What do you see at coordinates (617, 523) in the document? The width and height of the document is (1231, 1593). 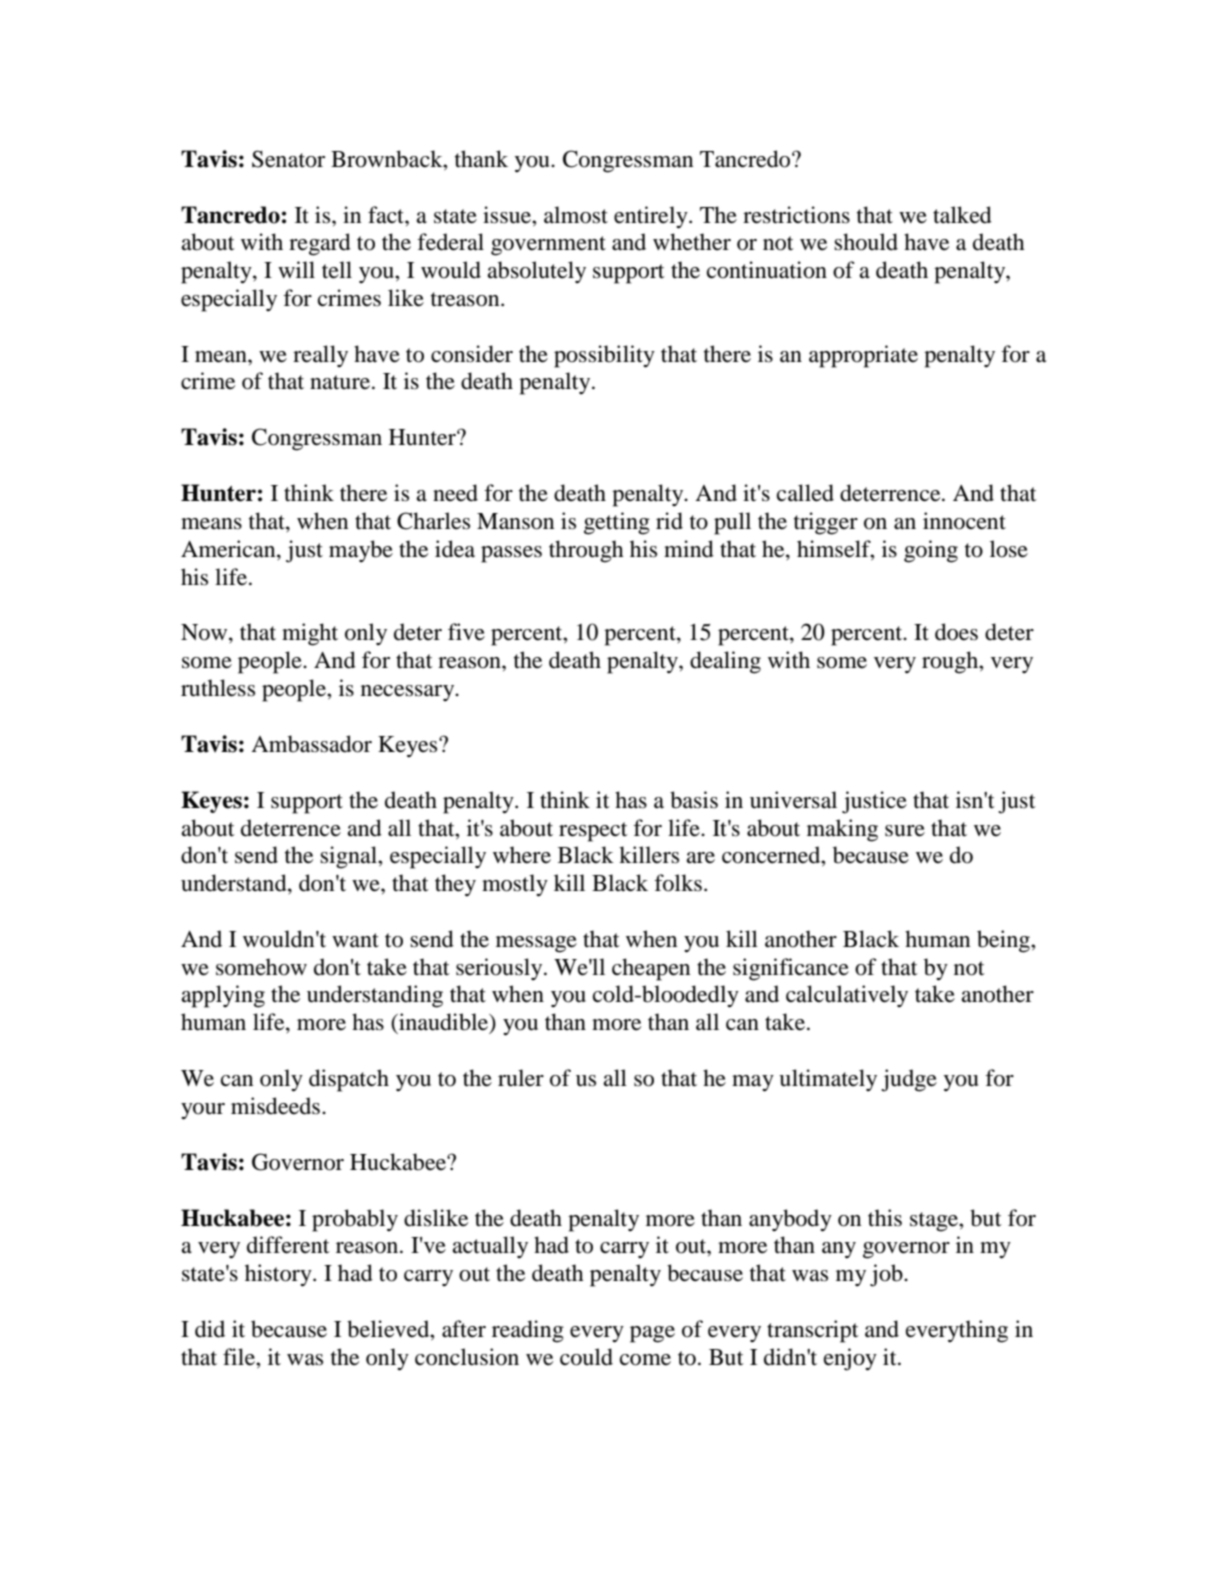 I see `getting` at bounding box center [617, 523].
